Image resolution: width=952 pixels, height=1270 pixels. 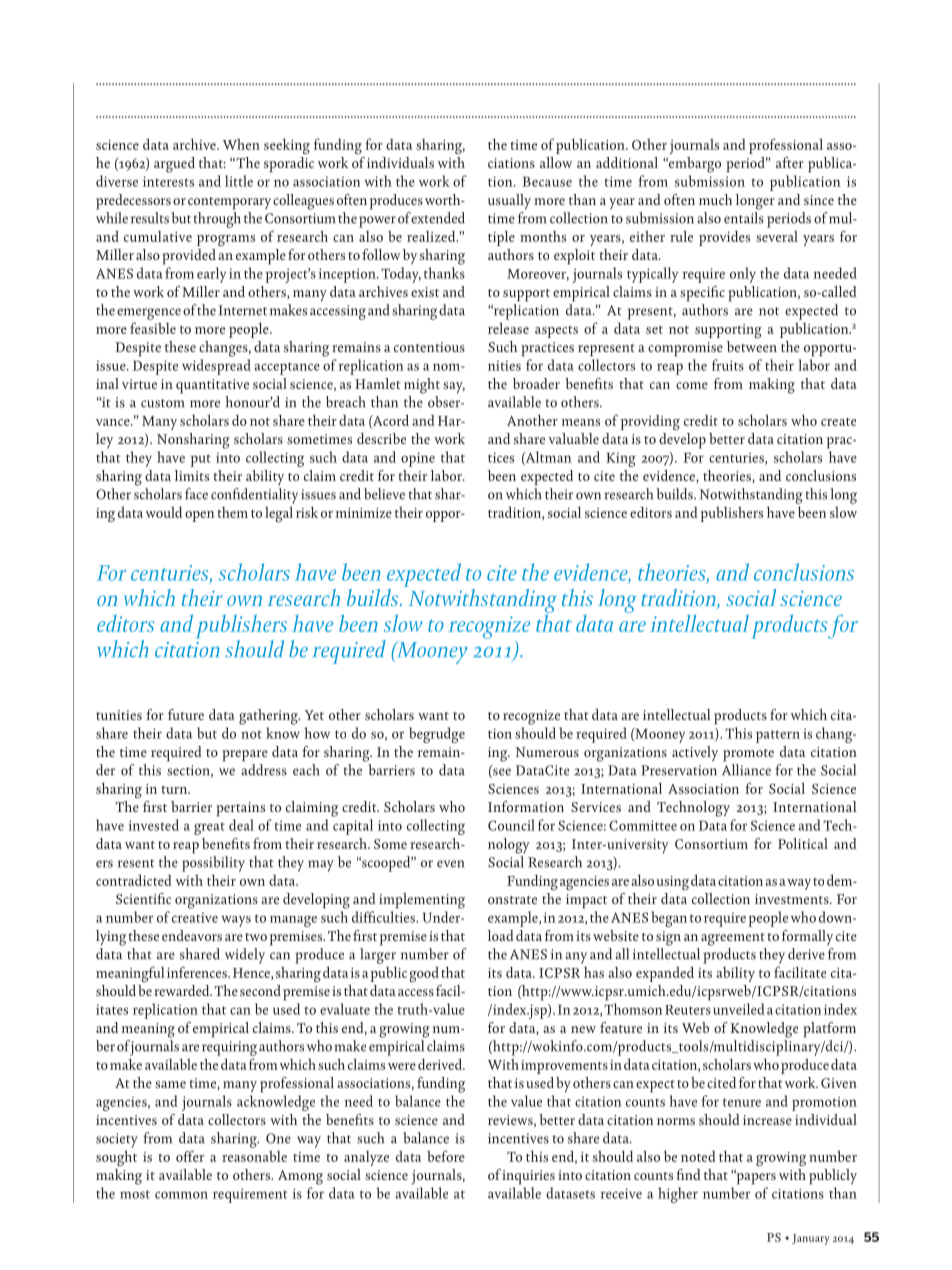 What do you see at coordinates (509, 202) in the screenshot?
I see `usually` at bounding box center [509, 202].
